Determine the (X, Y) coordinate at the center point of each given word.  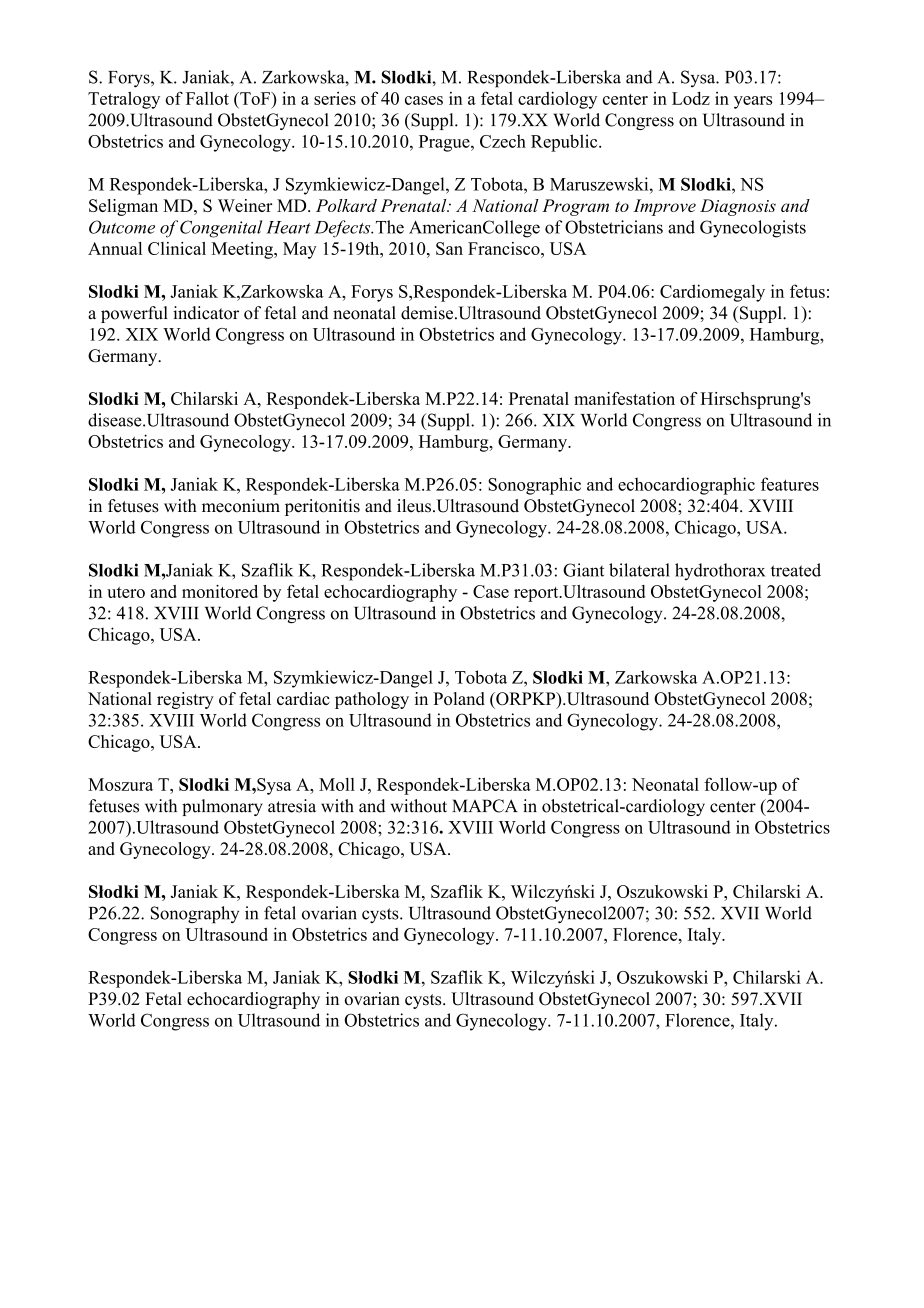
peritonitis (322, 507)
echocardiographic (686, 486)
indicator (206, 313)
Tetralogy (124, 100)
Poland (459, 698)
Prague (445, 143)
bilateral (639, 570)
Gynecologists (753, 229)
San (449, 248)
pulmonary (222, 807)
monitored (220, 591)
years (753, 102)
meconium (241, 506)
